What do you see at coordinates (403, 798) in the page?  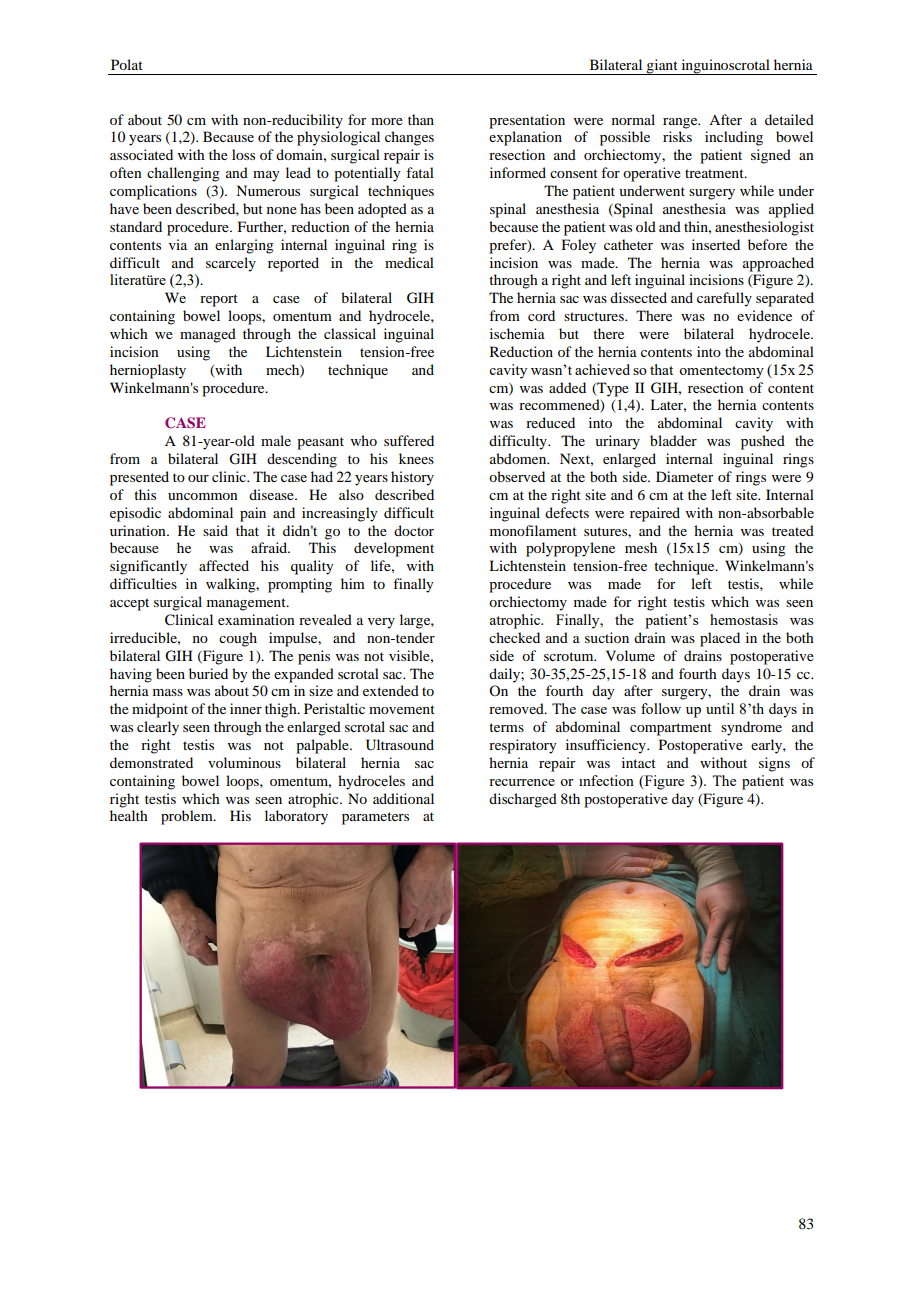 I see `additional` at bounding box center [403, 798].
